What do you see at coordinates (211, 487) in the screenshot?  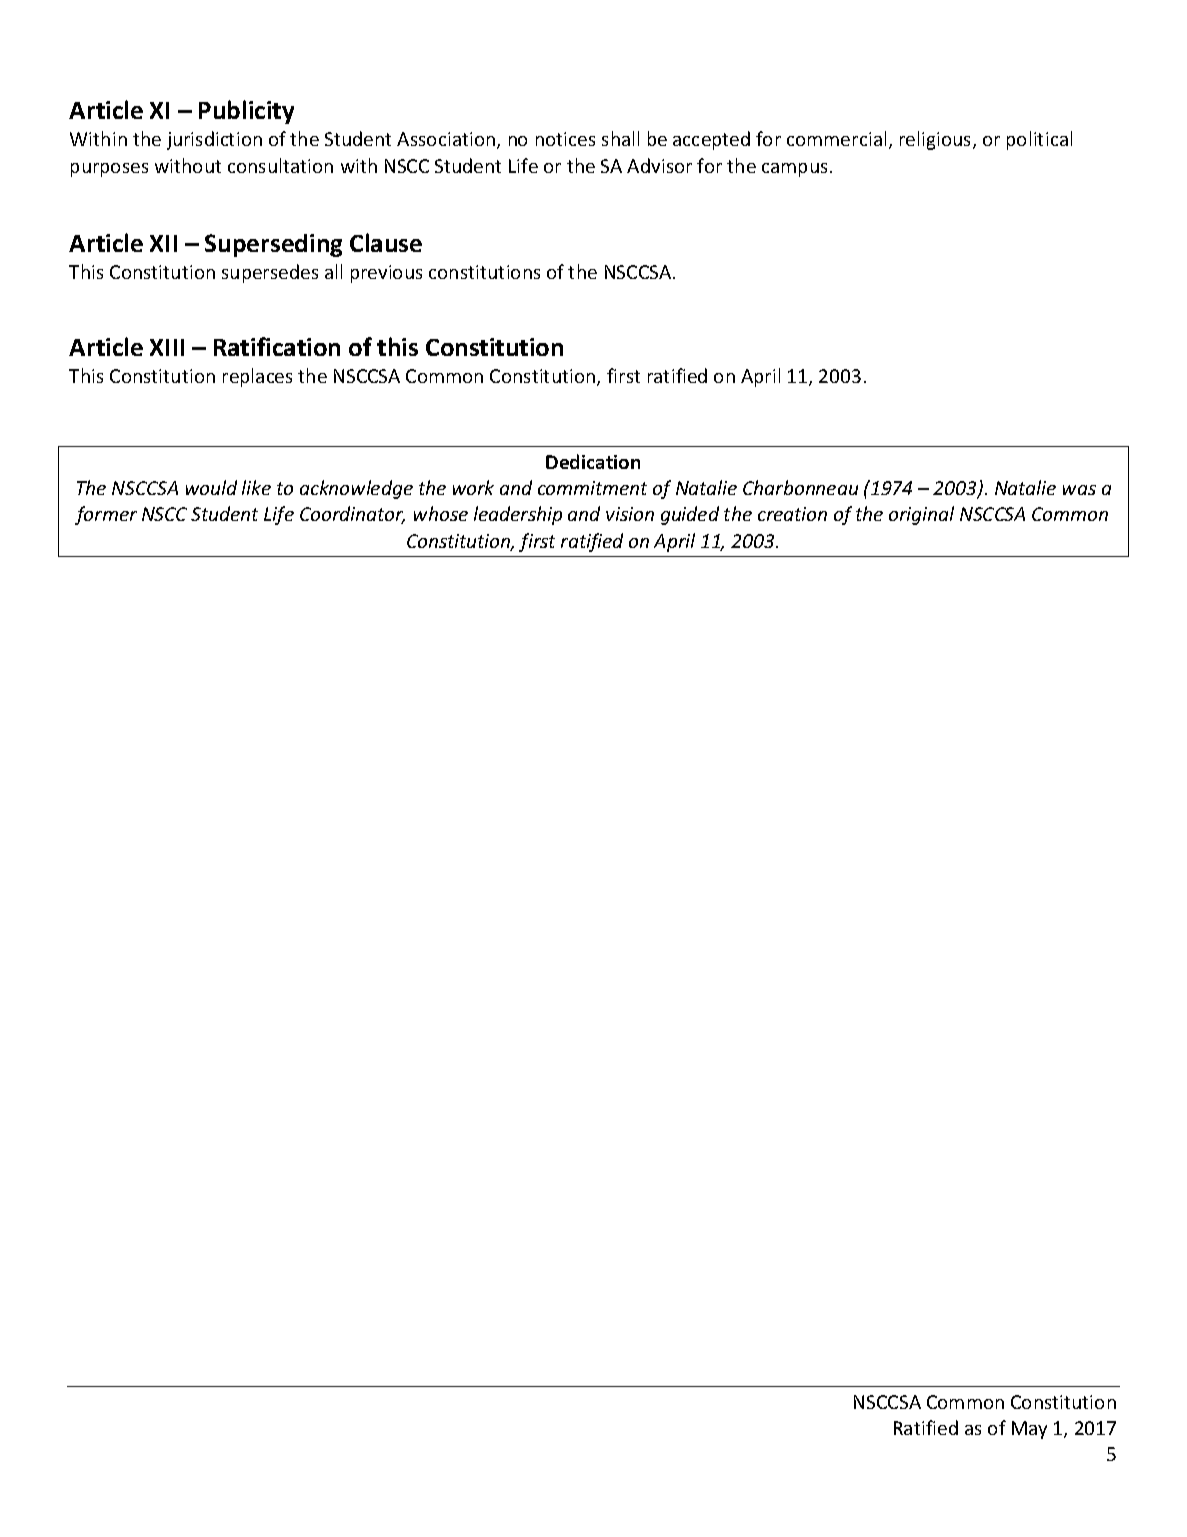 I see `would` at bounding box center [211, 487].
